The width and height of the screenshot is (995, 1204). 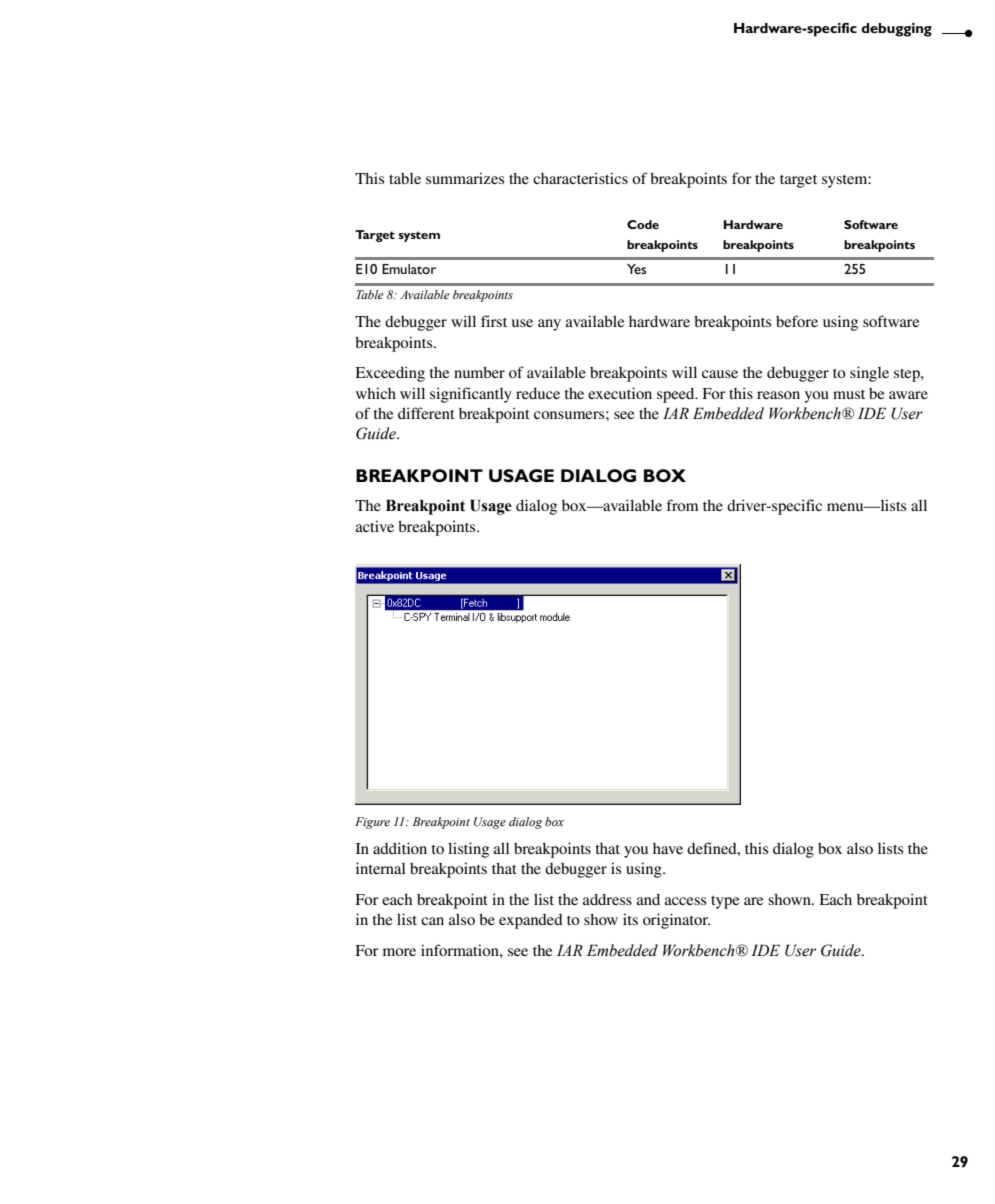 What do you see at coordinates (849, 394) in the screenshot?
I see `must` at bounding box center [849, 394].
